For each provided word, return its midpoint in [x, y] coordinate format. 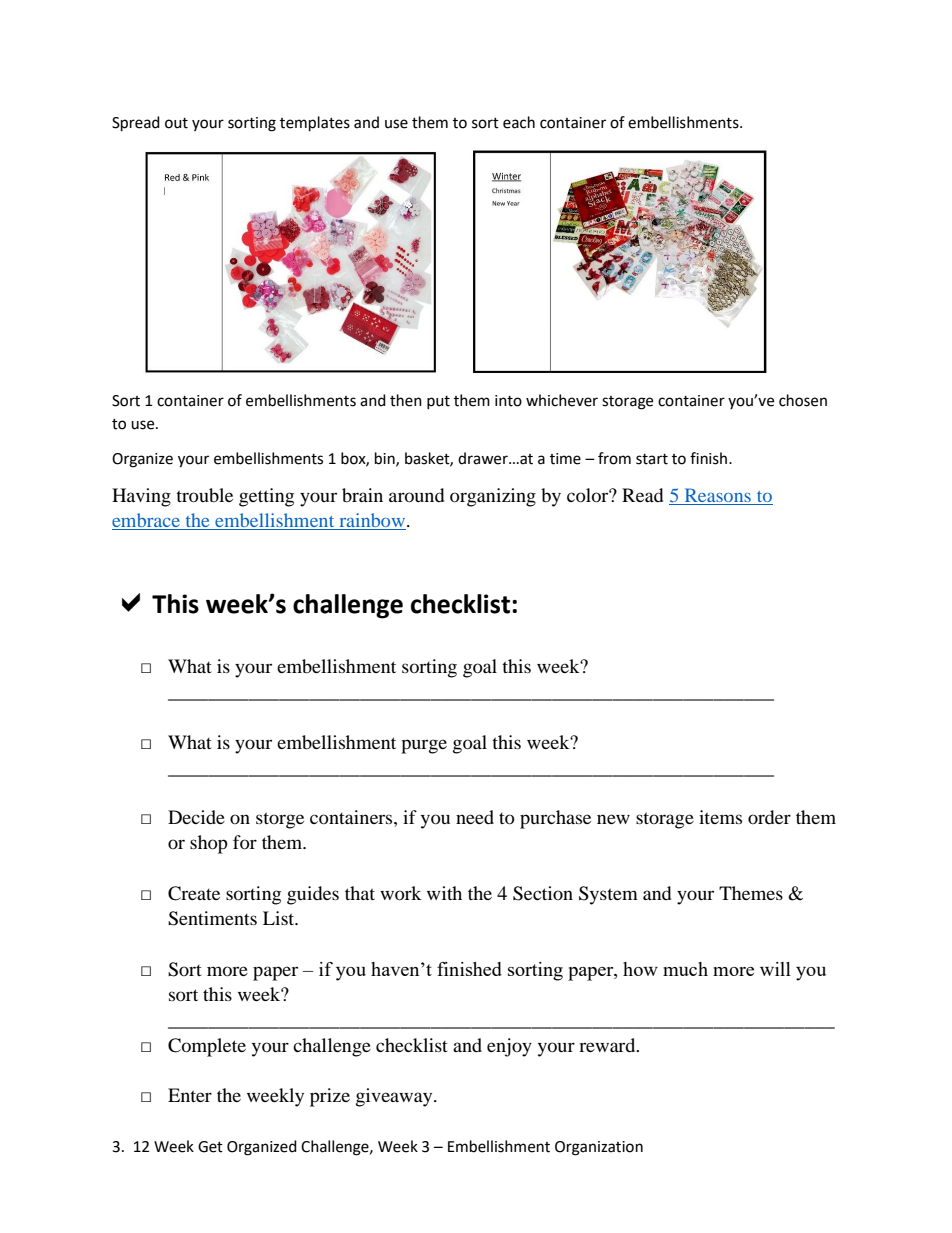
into [508, 401]
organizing [493, 497]
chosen [803, 400]
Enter [190, 1095]
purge [424, 746]
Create [194, 893]
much [685, 969]
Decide [196, 817]
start [652, 459]
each [519, 122]
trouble [204, 495]
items [720, 817]
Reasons [718, 495]
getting [266, 497]
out [176, 123]
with [444, 893]
